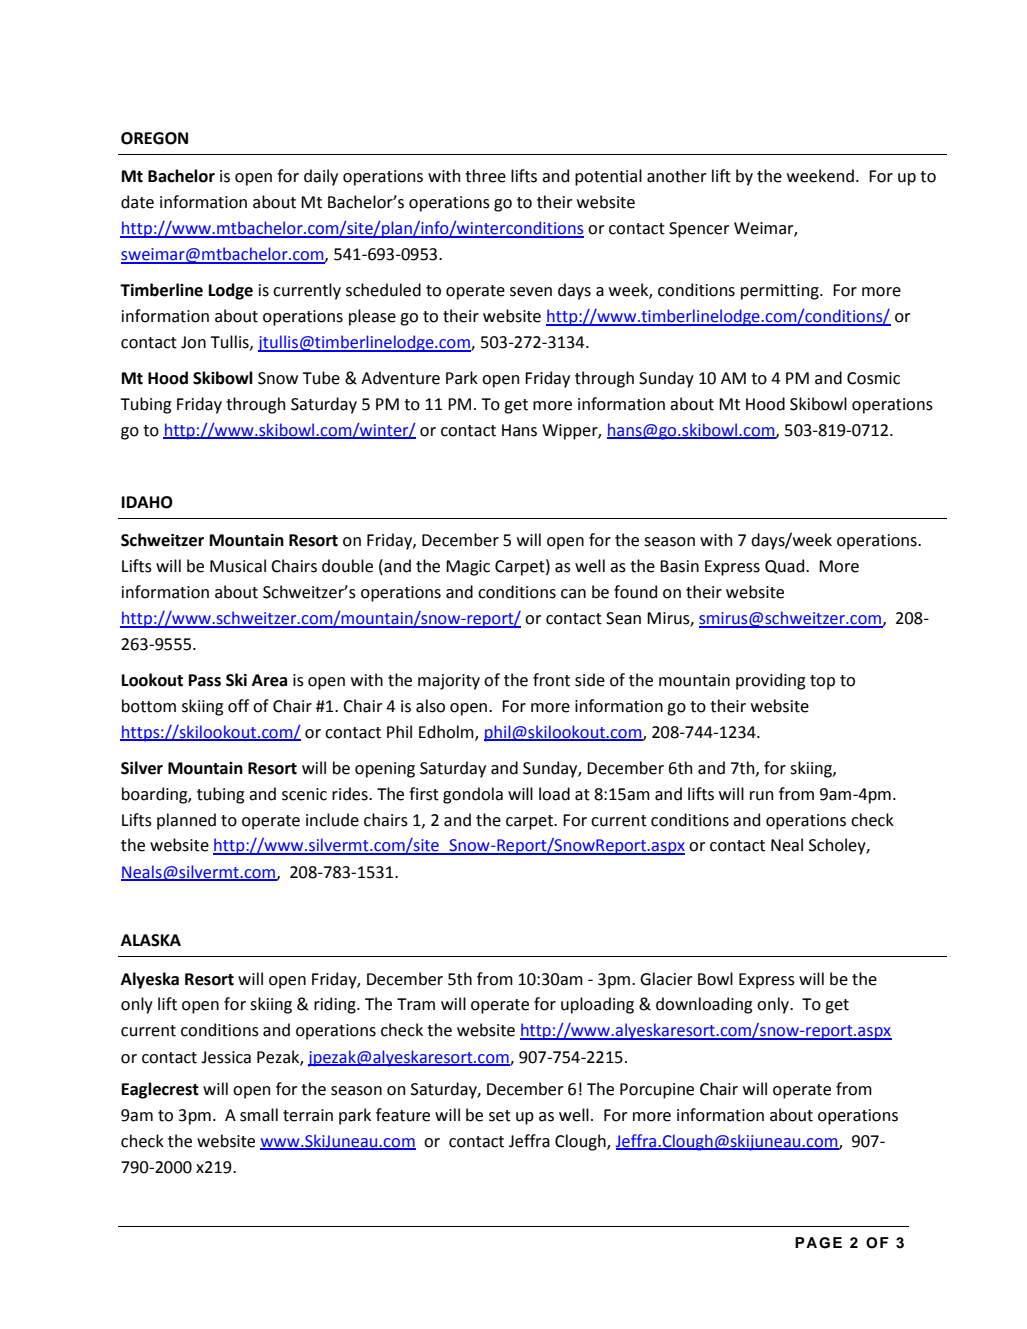 The image size is (1027, 1329). What do you see at coordinates (761, 796) in the image?
I see `run` at bounding box center [761, 796].
